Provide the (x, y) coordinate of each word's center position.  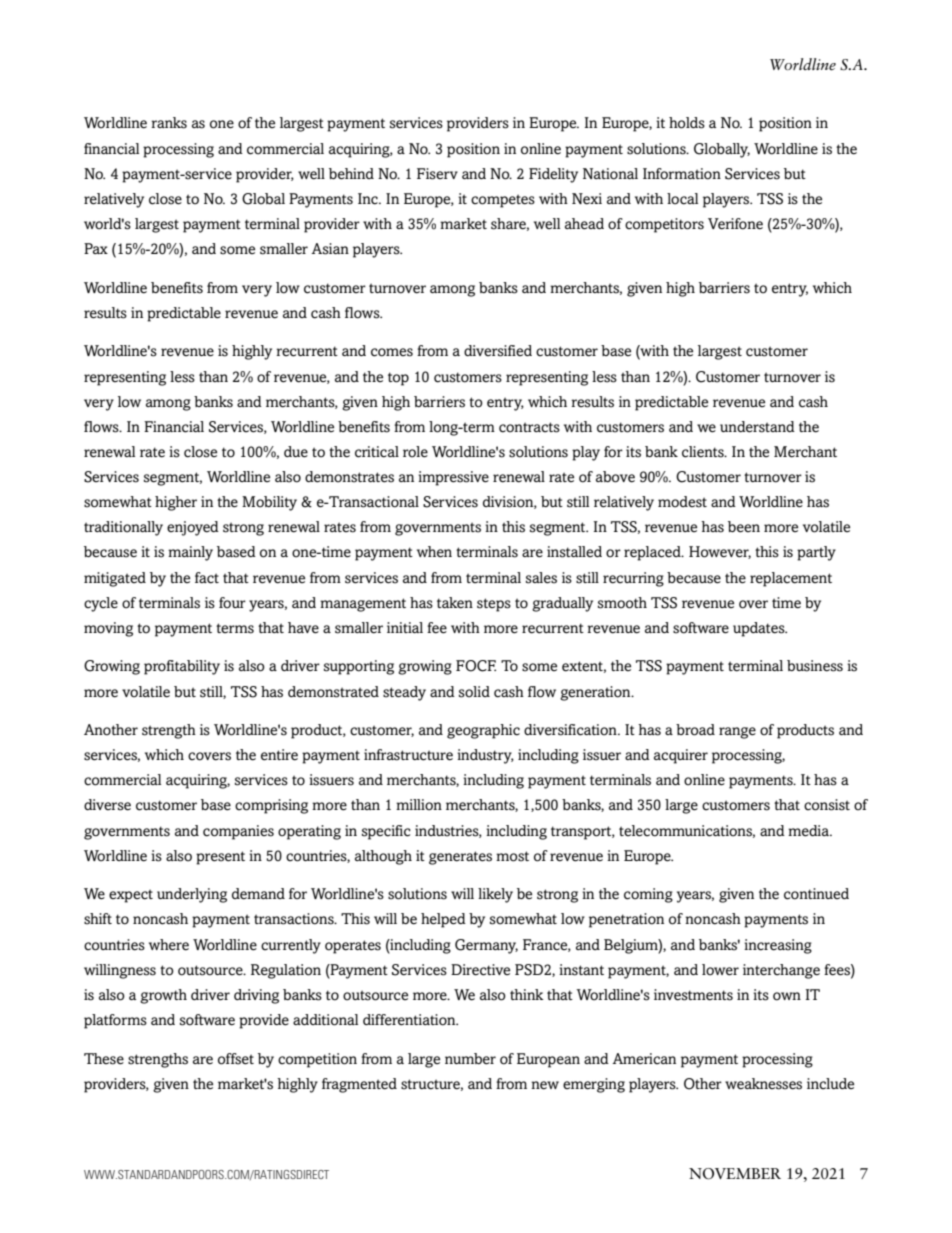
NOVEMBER (735, 1174)
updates (760, 629)
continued (816, 894)
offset (236, 1059)
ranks (169, 123)
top (398, 379)
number (470, 1059)
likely (495, 895)
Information (682, 174)
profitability (182, 667)
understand (757, 427)
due (296, 452)
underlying (192, 895)
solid (474, 692)
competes (503, 201)
